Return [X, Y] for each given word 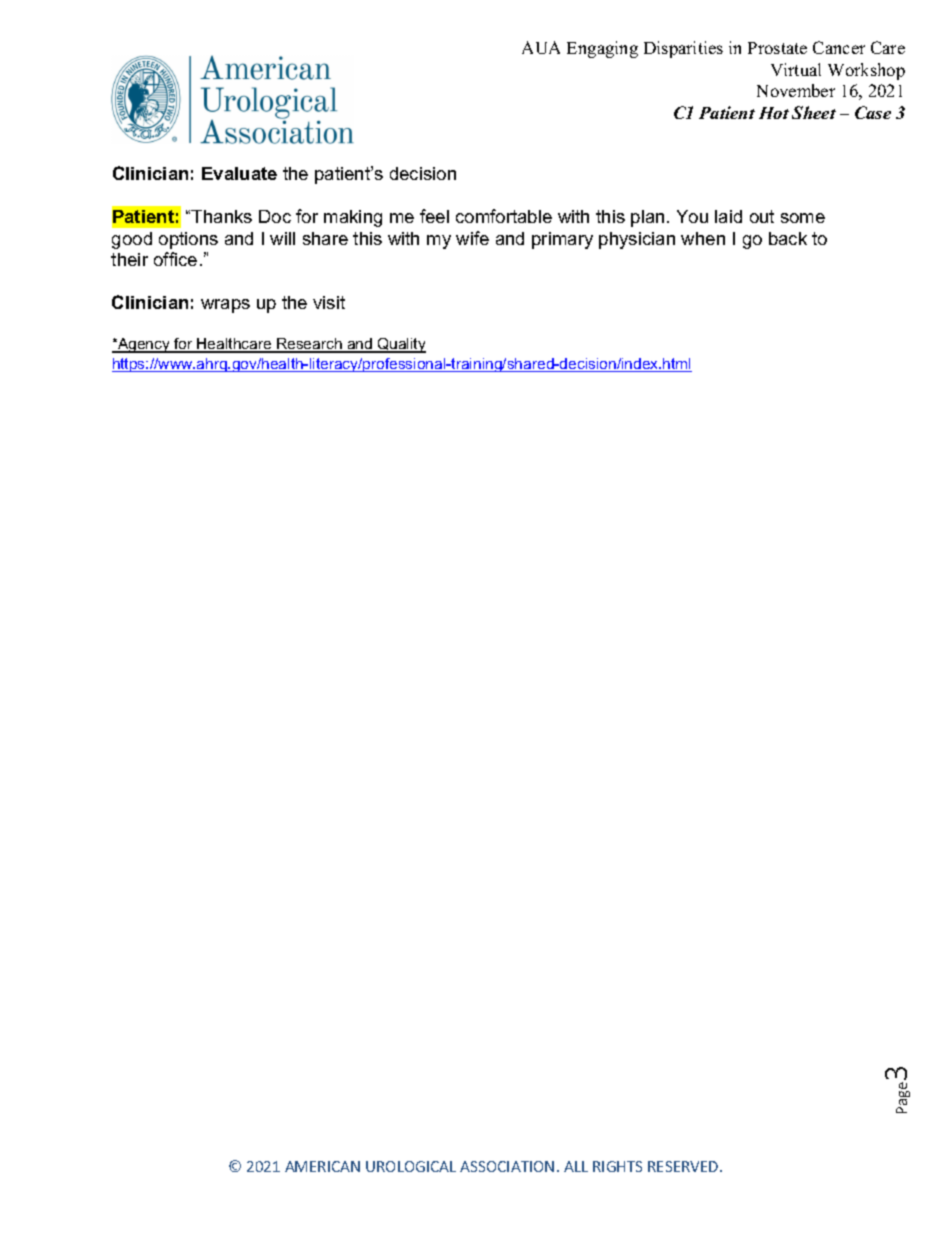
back [788, 238]
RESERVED [684, 1166]
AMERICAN [322, 1166]
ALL [576, 1166]
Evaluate [239, 173]
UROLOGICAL [411, 1166]
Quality [401, 345]
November [796, 90]
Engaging [602, 49]
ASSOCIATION [507, 1166]
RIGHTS [617, 1166]
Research [309, 345]
